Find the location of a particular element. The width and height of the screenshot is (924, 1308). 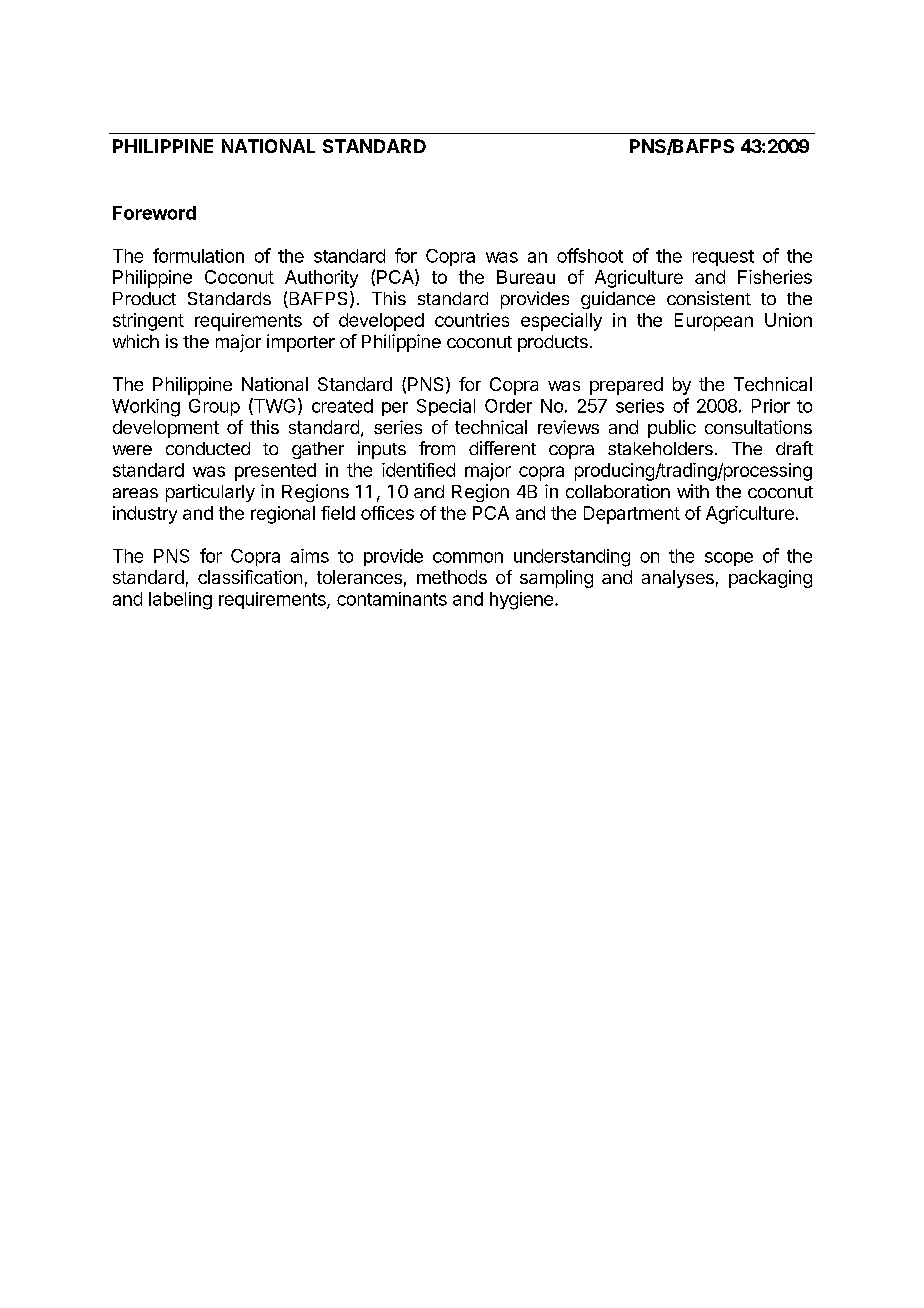

stringent is located at coordinates (148, 322).
